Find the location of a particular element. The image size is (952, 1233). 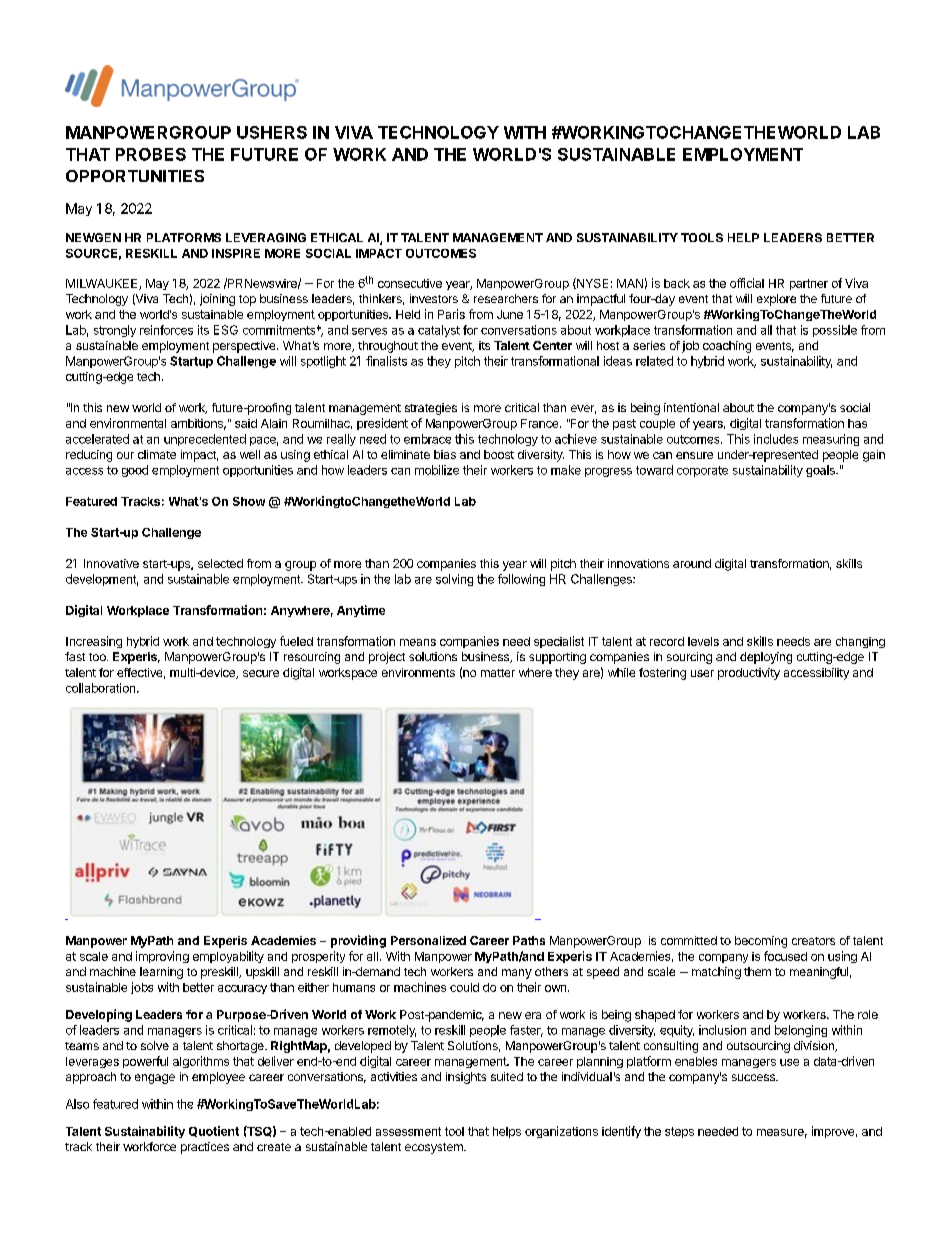

Personalized is located at coordinates (428, 940).
